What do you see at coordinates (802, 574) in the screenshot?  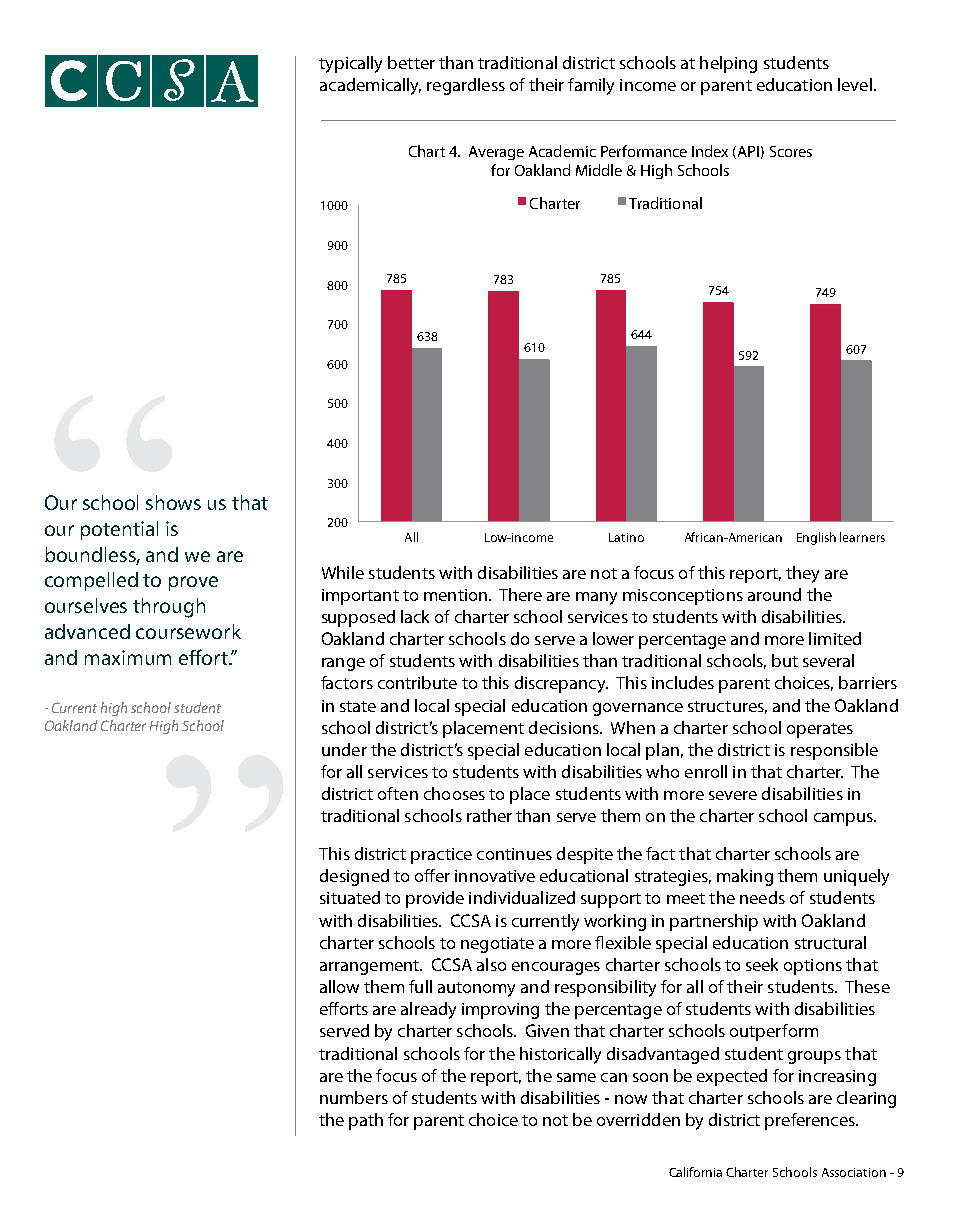 I see `they` at bounding box center [802, 574].
